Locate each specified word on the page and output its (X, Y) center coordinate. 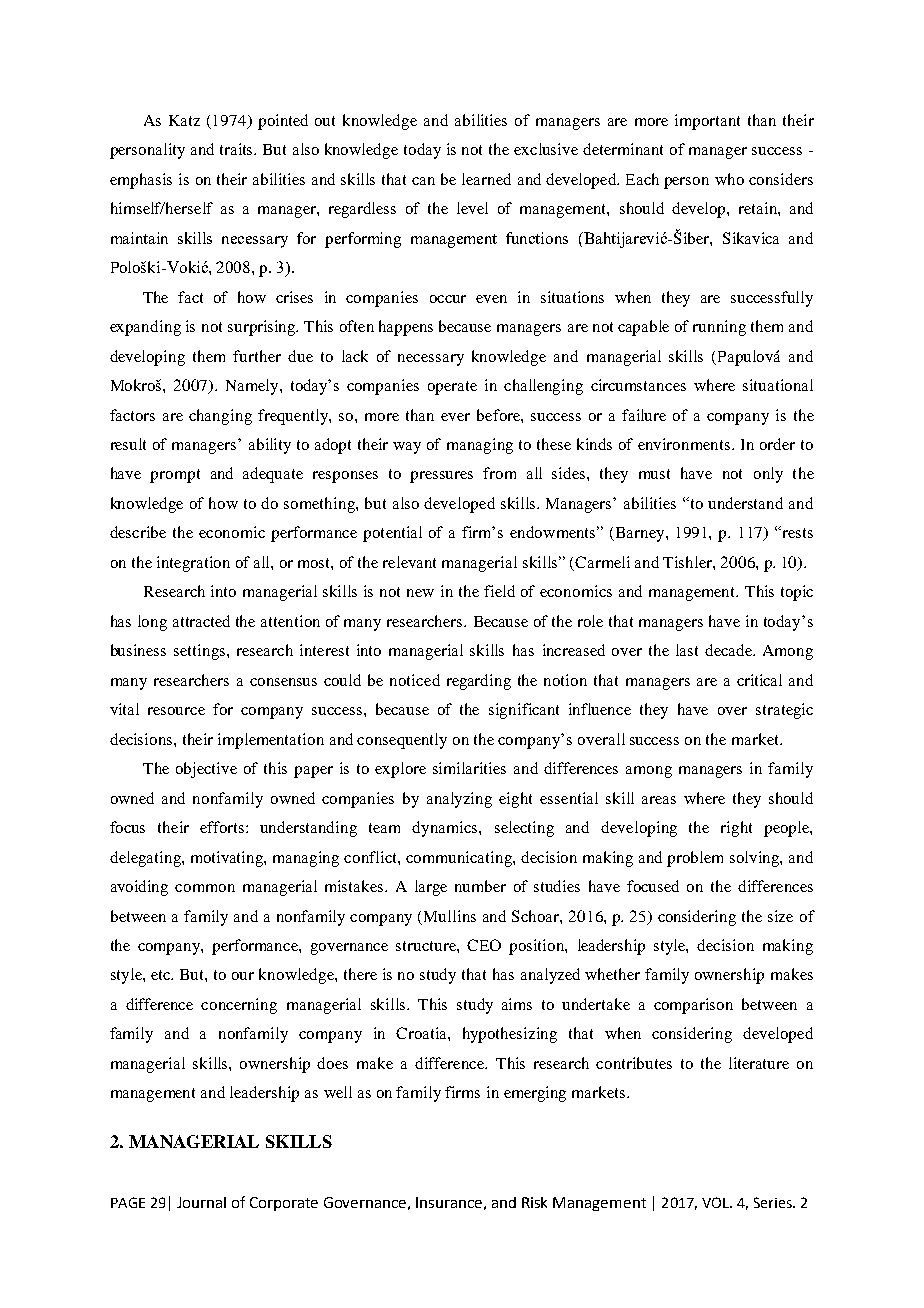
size (780, 916)
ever (455, 417)
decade (730, 650)
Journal (201, 1202)
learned (486, 179)
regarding (479, 682)
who (729, 179)
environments (685, 444)
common (205, 888)
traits (238, 149)
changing (220, 417)
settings (201, 652)
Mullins (450, 916)
